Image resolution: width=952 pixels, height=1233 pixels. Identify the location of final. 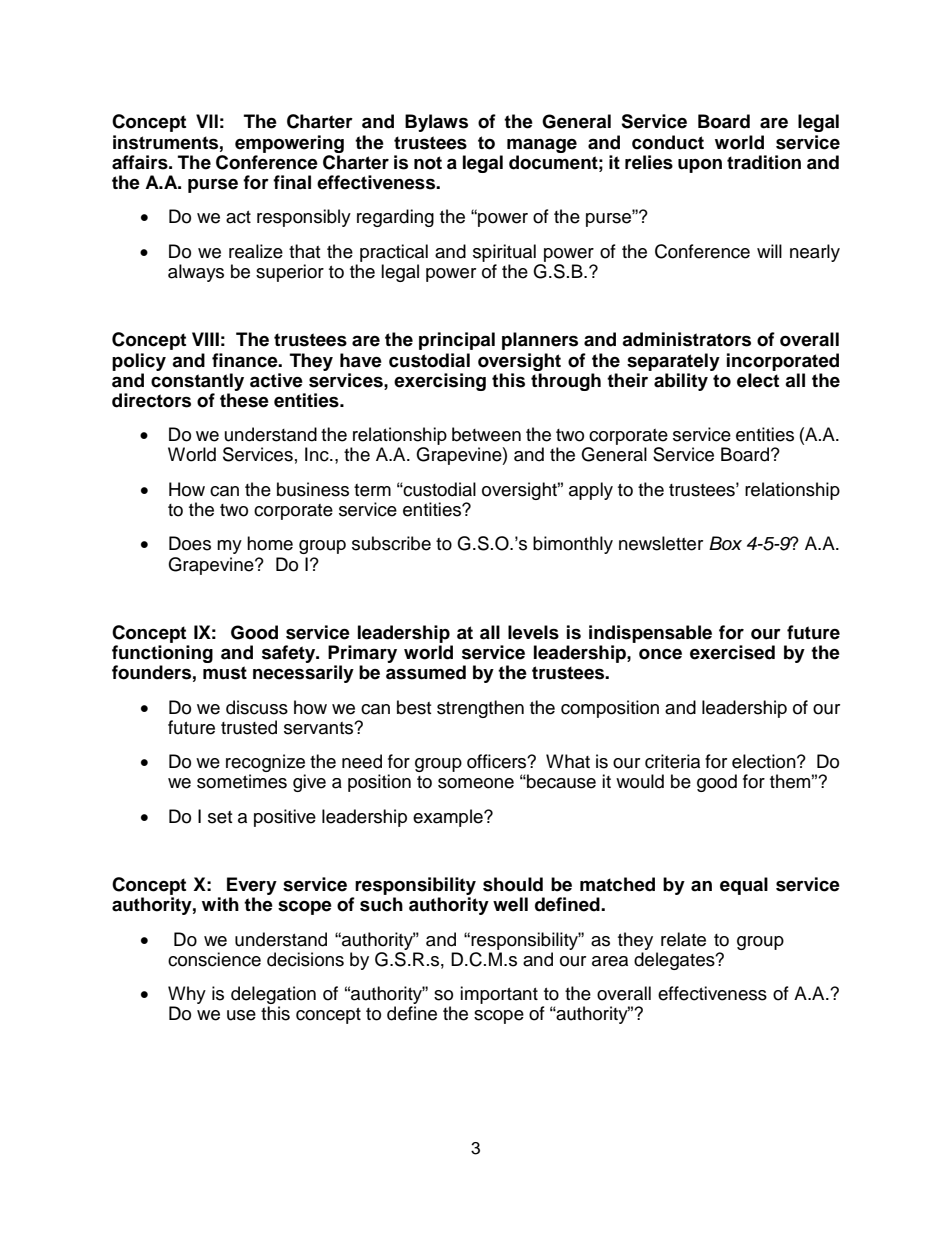
(292, 182).
